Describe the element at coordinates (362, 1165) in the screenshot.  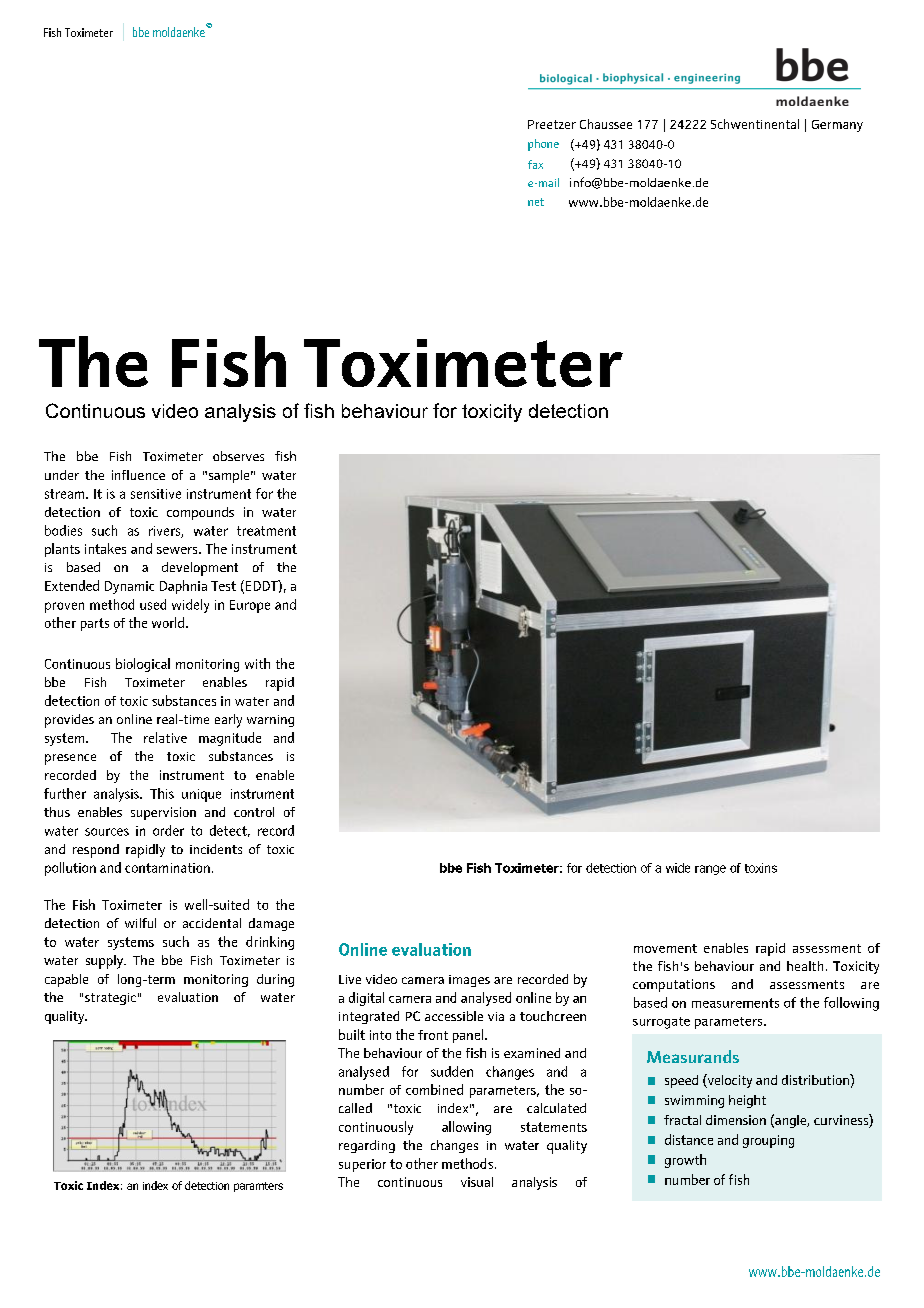
I see `superior` at that location.
